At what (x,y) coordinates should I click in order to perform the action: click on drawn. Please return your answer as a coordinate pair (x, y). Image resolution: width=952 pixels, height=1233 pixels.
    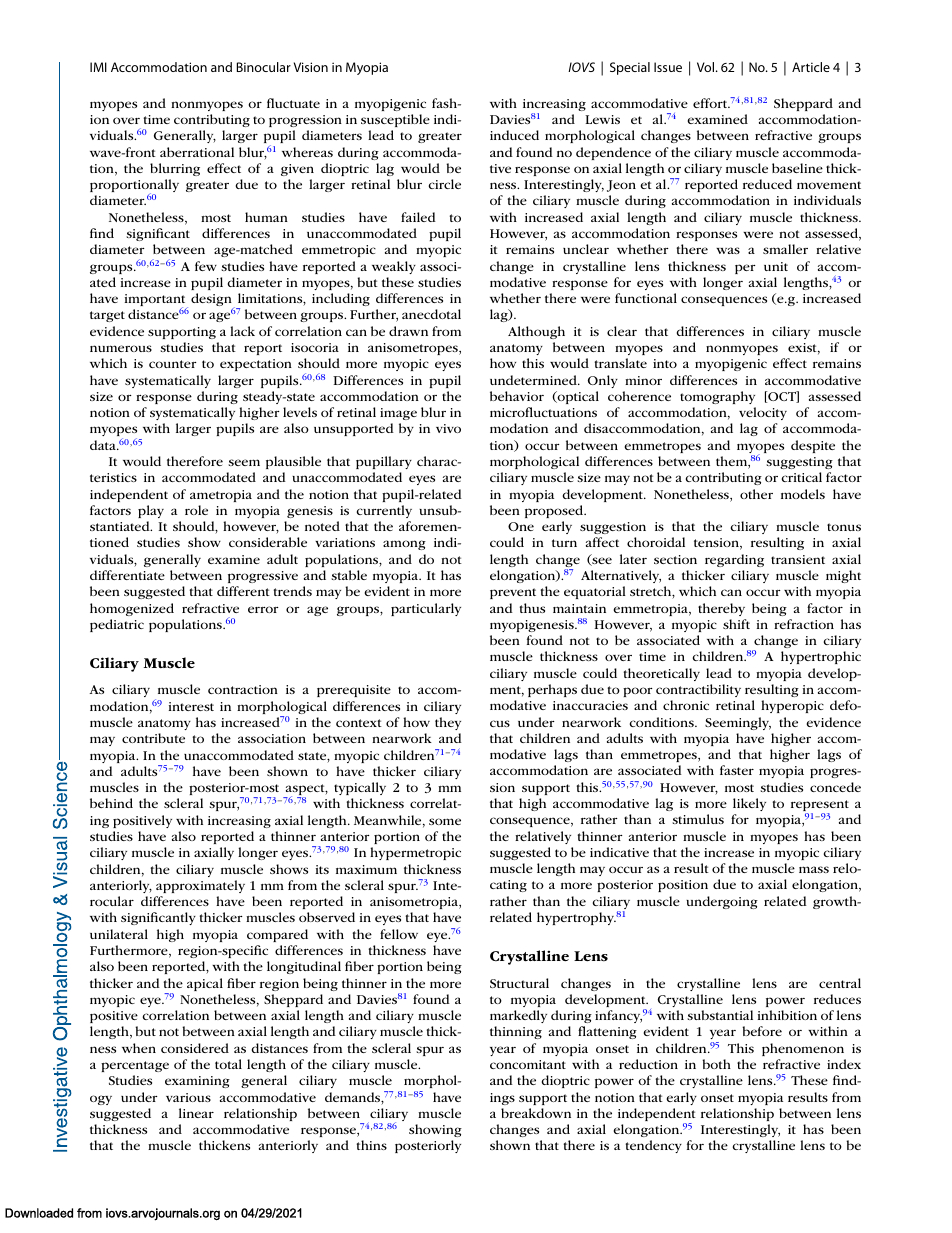
    Looking at the image, I should click on (408, 331).
